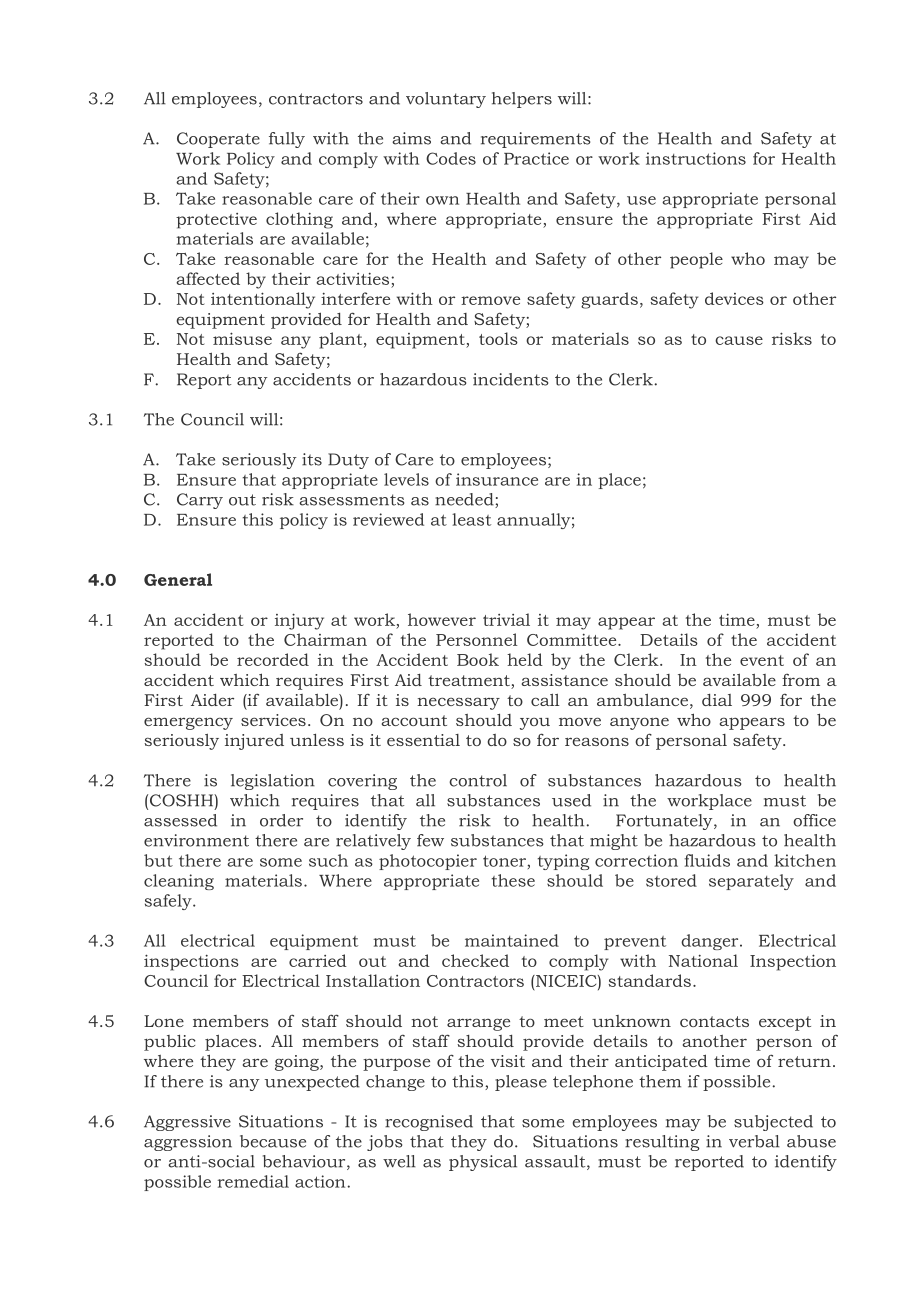 The width and height of the page is (924, 1308). I want to click on insurance, so click(497, 479).
